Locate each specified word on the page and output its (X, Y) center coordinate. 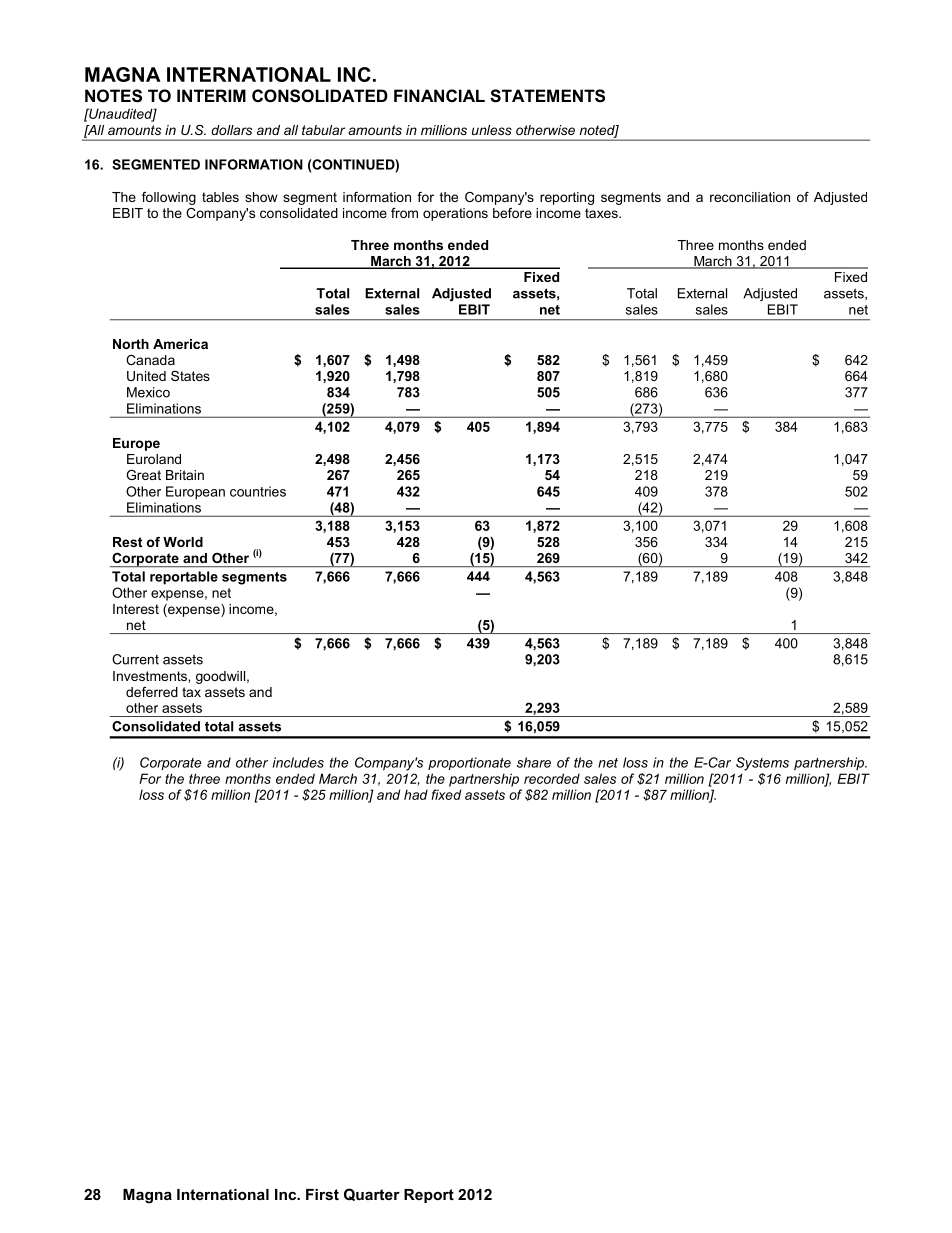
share (534, 762)
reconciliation (750, 197)
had (416, 794)
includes (298, 762)
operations (455, 214)
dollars (231, 130)
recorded (552, 778)
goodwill (220, 677)
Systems (762, 764)
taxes (602, 213)
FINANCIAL (439, 95)
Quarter (372, 1194)
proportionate (469, 763)
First (322, 1194)
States (190, 376)
